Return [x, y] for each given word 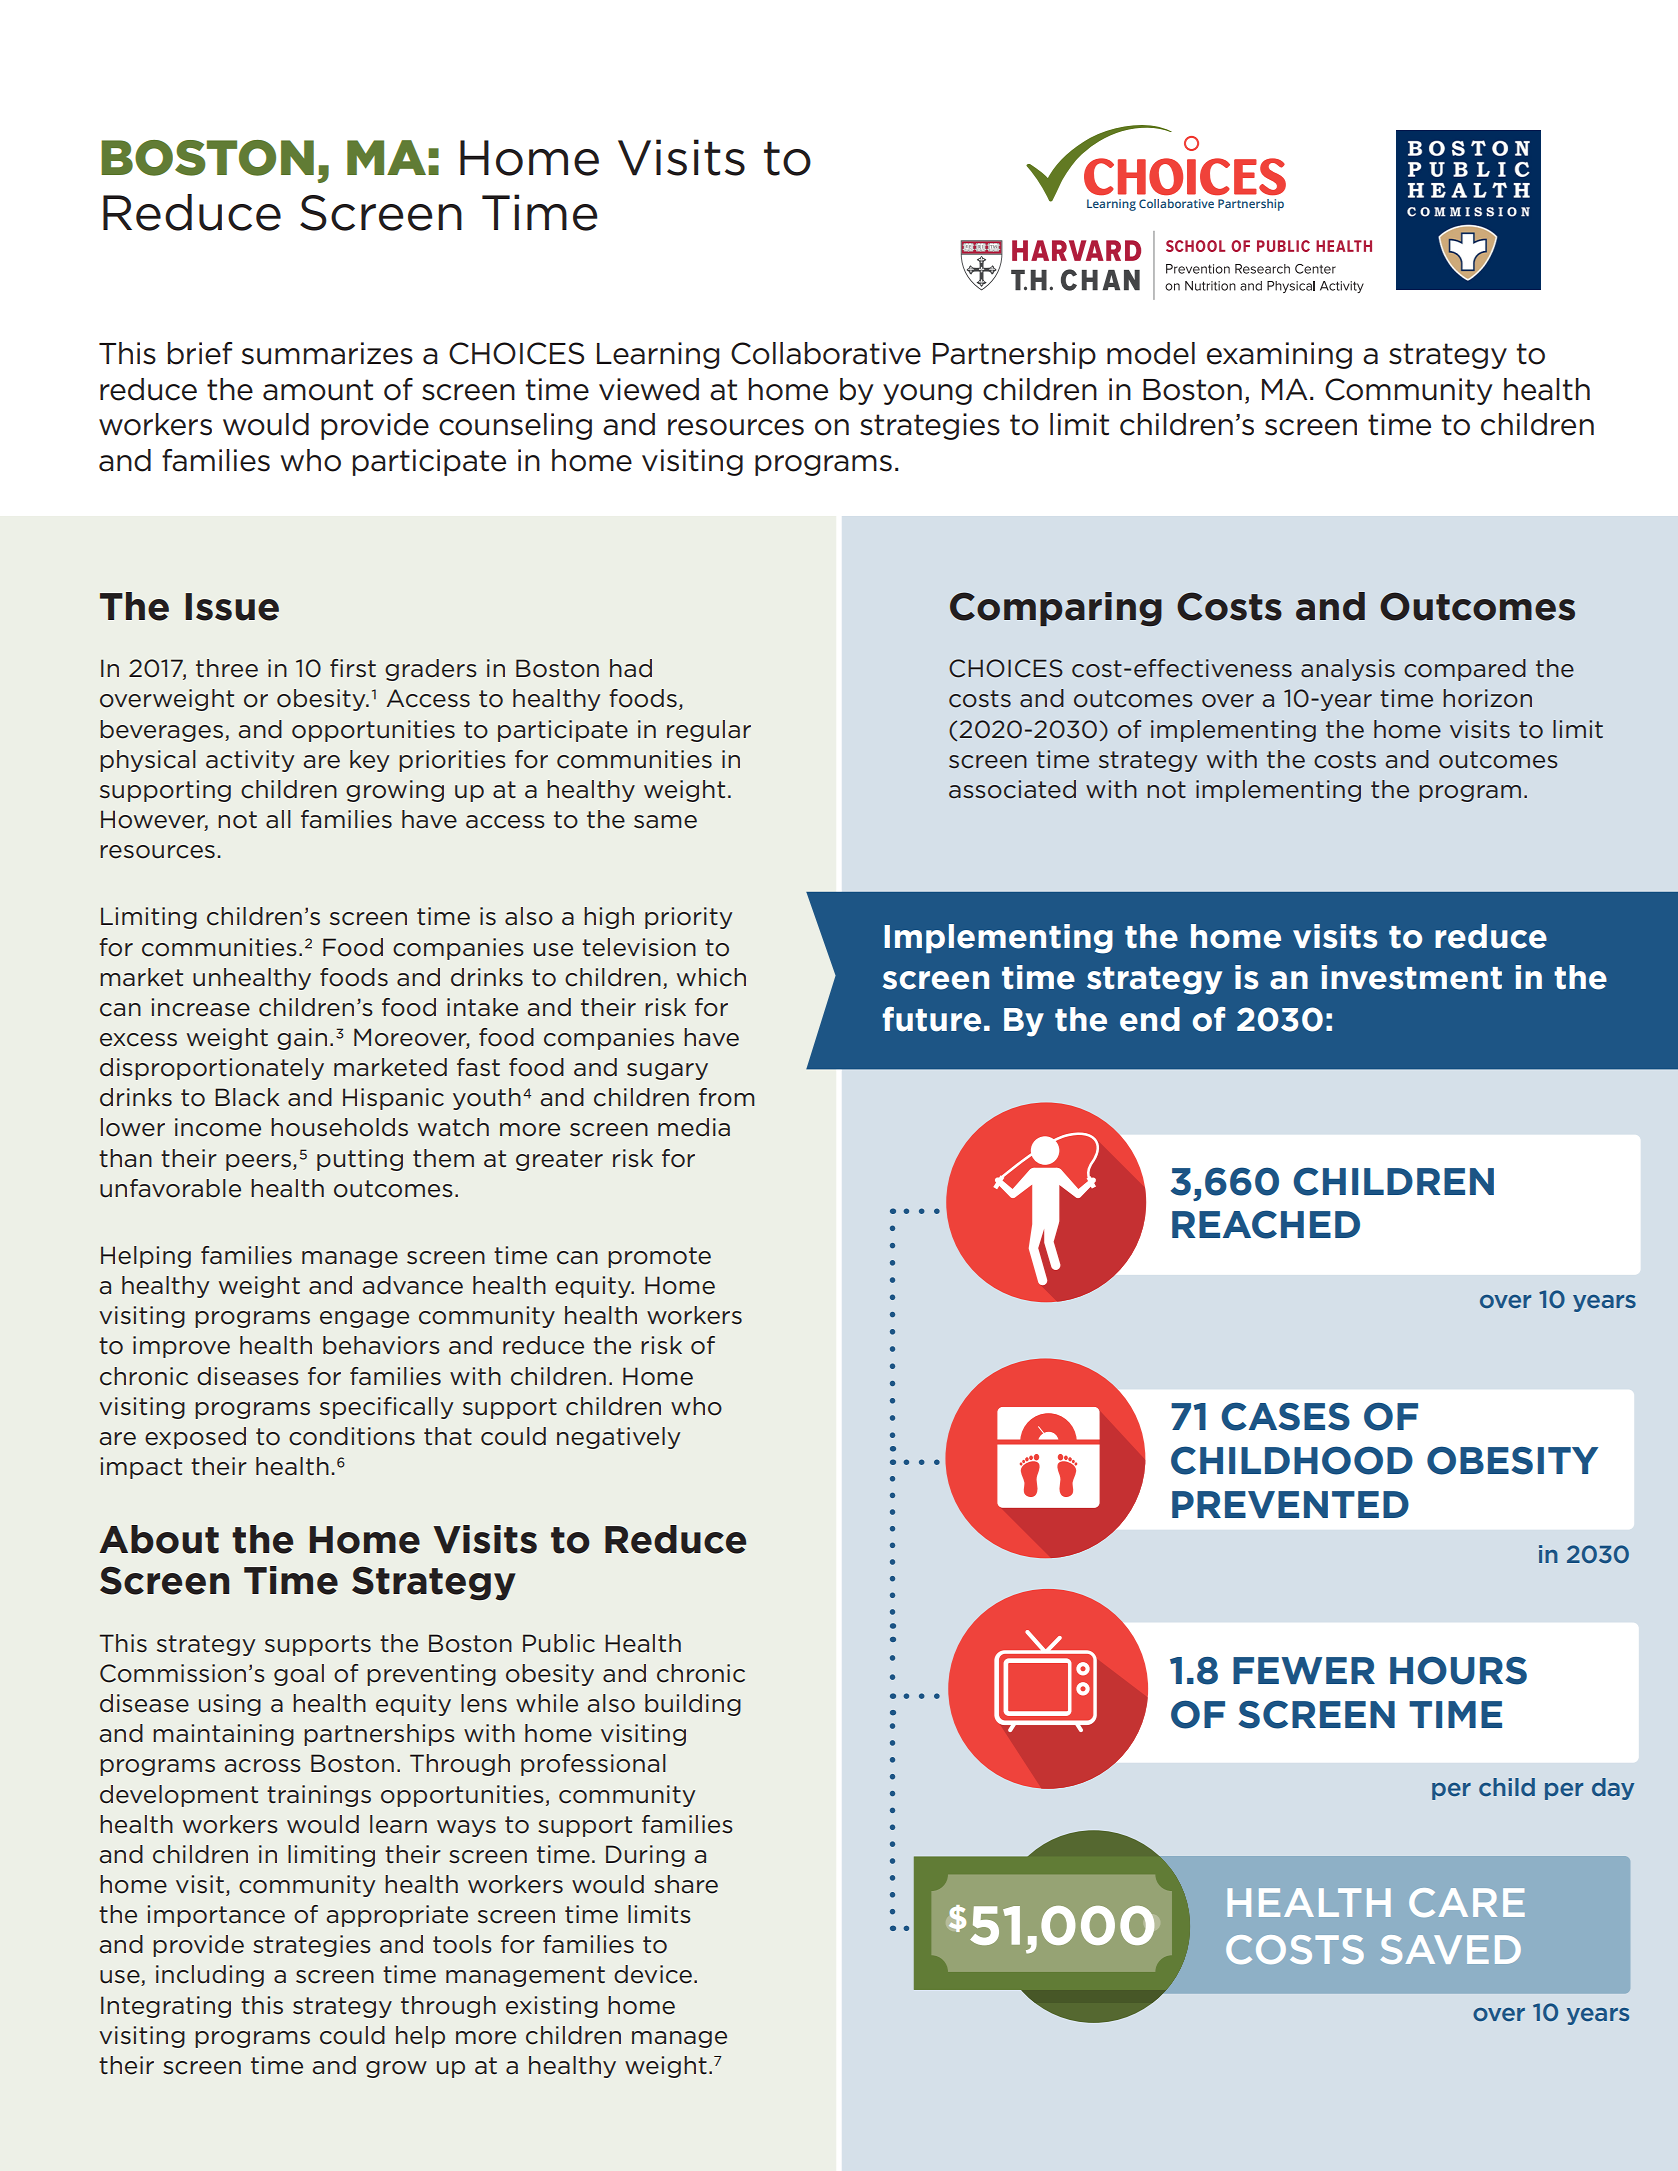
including [210, 1976]
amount [318, 390]
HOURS [1458, 1670]
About [159, 1539]
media [694, 1127]
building [693, 1705]
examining [1279, 355]
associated [1012, 789]
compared [1465, 670]
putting [360, 1160]
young [927, 394]
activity [250, 761]
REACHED [1266, 1224]
